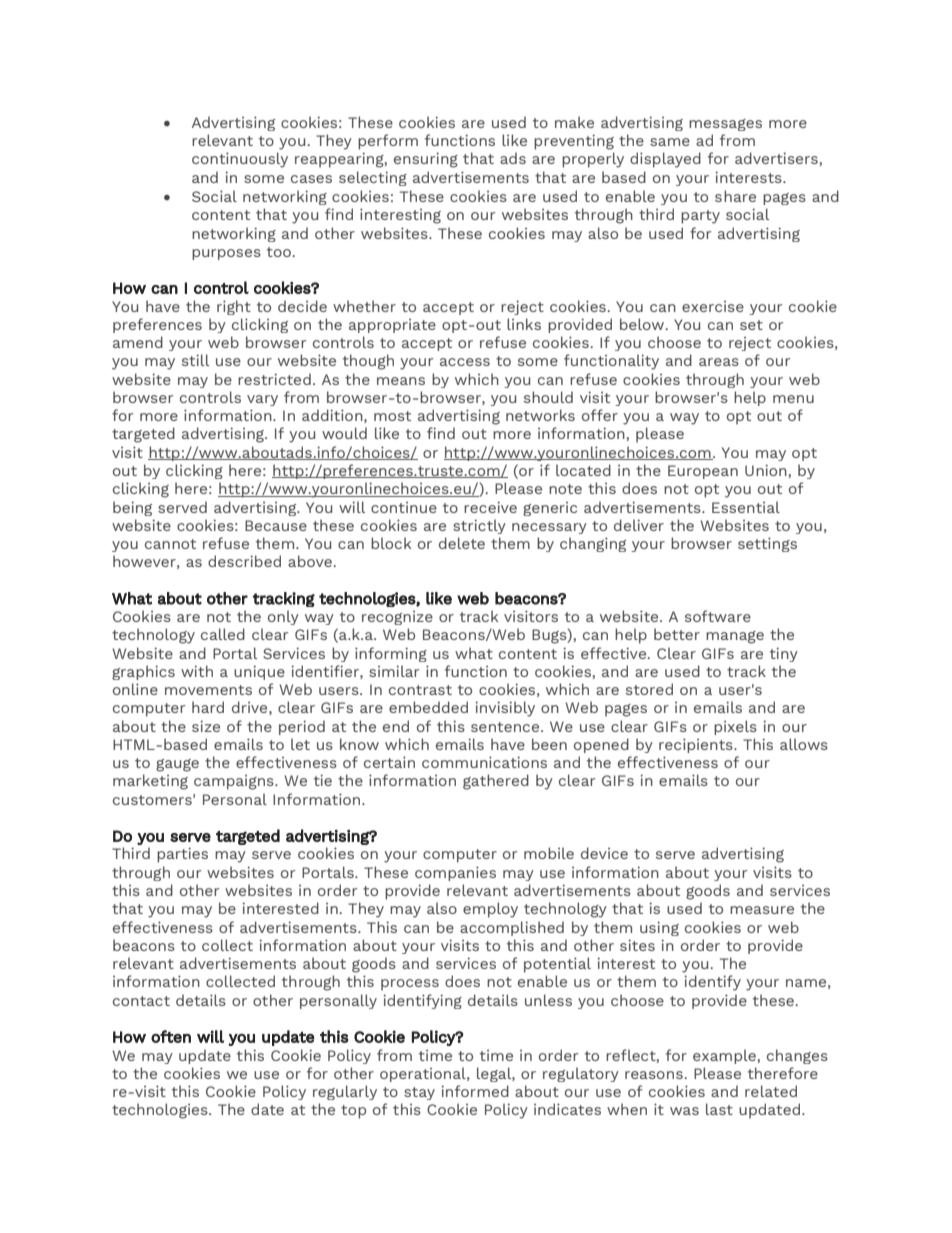 The height and width of the page is (1233, 952). I want to click on areas, so click(719, 362).
